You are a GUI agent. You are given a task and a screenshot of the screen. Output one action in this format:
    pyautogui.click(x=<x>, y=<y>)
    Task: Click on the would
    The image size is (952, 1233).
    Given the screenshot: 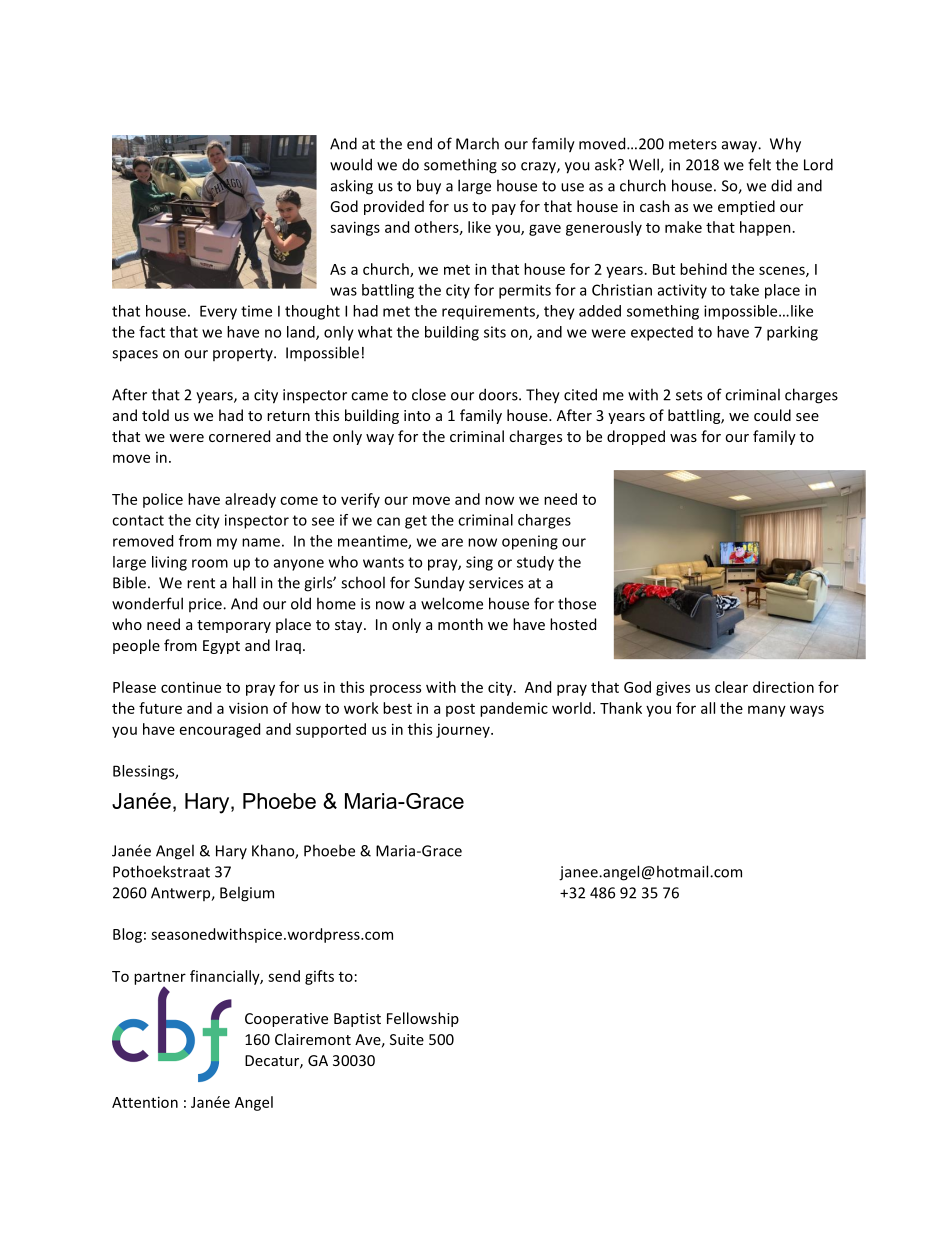 What is the action you would take?
    pyautogui.click(x=351, y=164)
